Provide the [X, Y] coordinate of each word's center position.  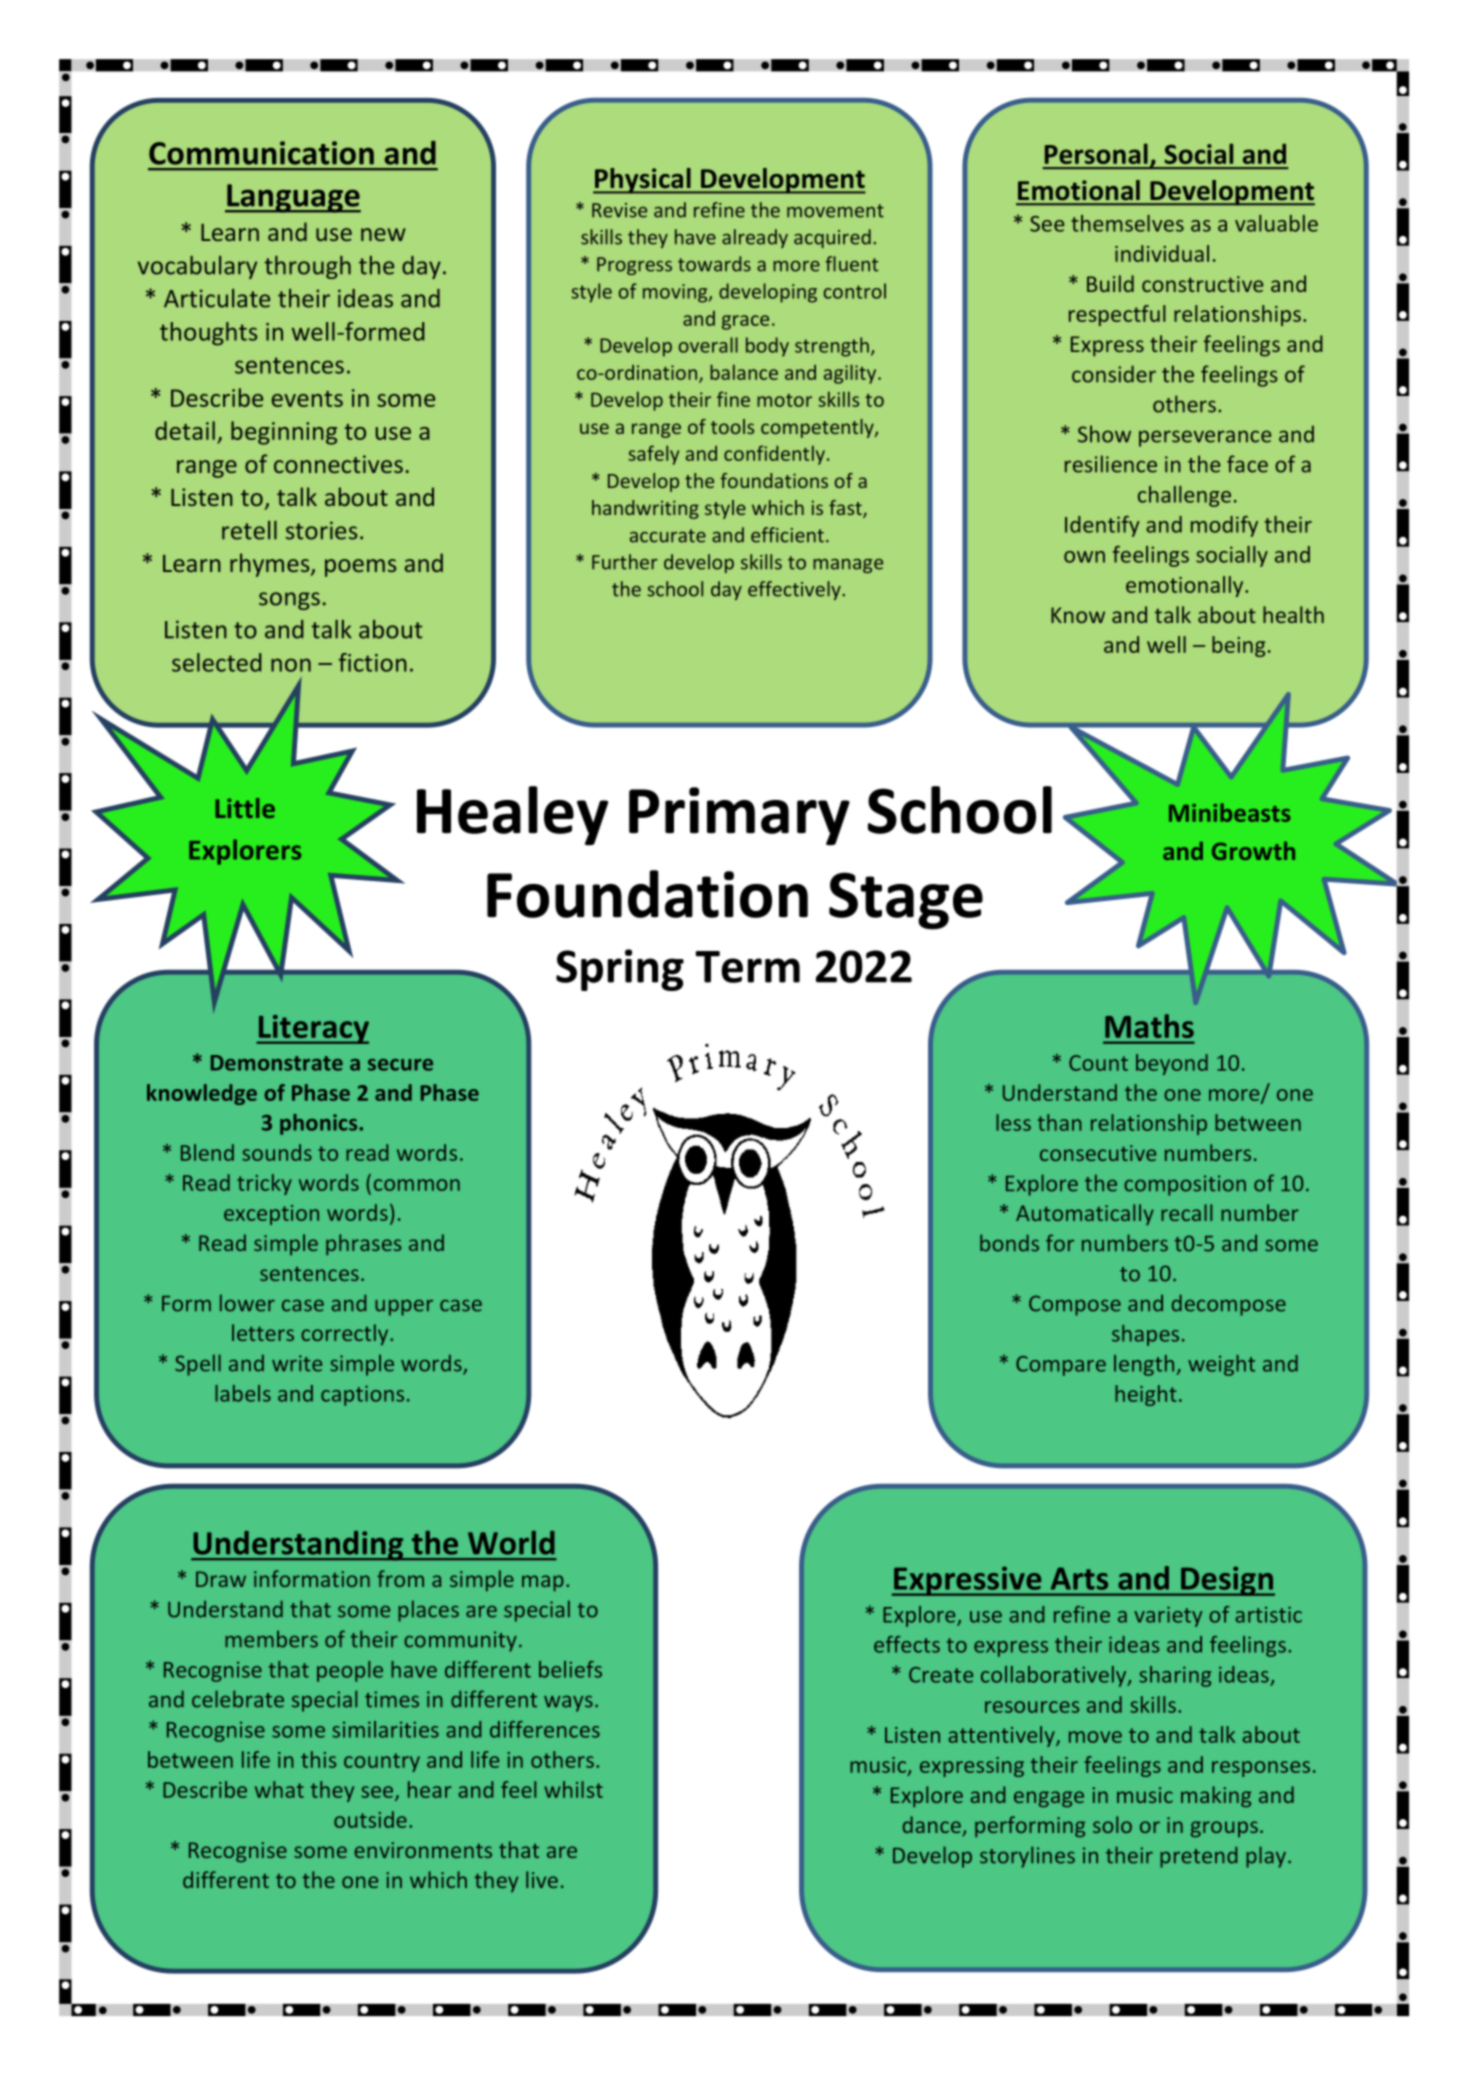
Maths [1149, 1026]
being [1238, 646]
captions [362, 1395]
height [1146, 1395]
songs [289, 601]
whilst [573, 1789]
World [511, 1543]
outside [370, 1819]
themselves [1127, 223]
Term [747, 967]
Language [293, 198]
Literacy [313, 1029]
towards [714, 264]
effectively [795, 590]
